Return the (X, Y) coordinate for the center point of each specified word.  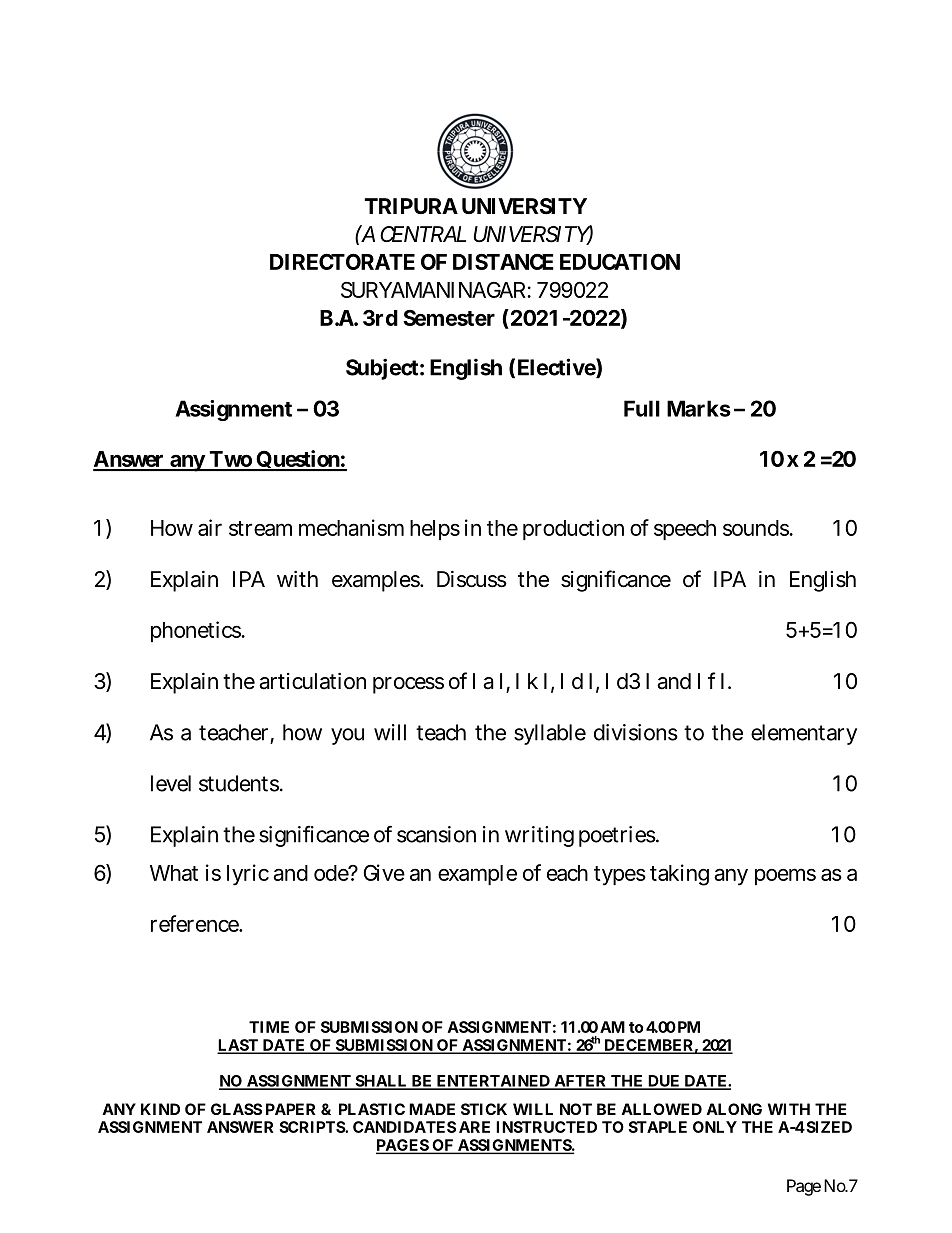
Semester (449, 318)
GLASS (236, 1109)
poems (785, 876)
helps (435, 530)
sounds (756, 528)
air (210, 527)
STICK (484, 1109)
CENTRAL (423, 234)
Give (384, 872)
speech (685, 530)
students (239, 783)
